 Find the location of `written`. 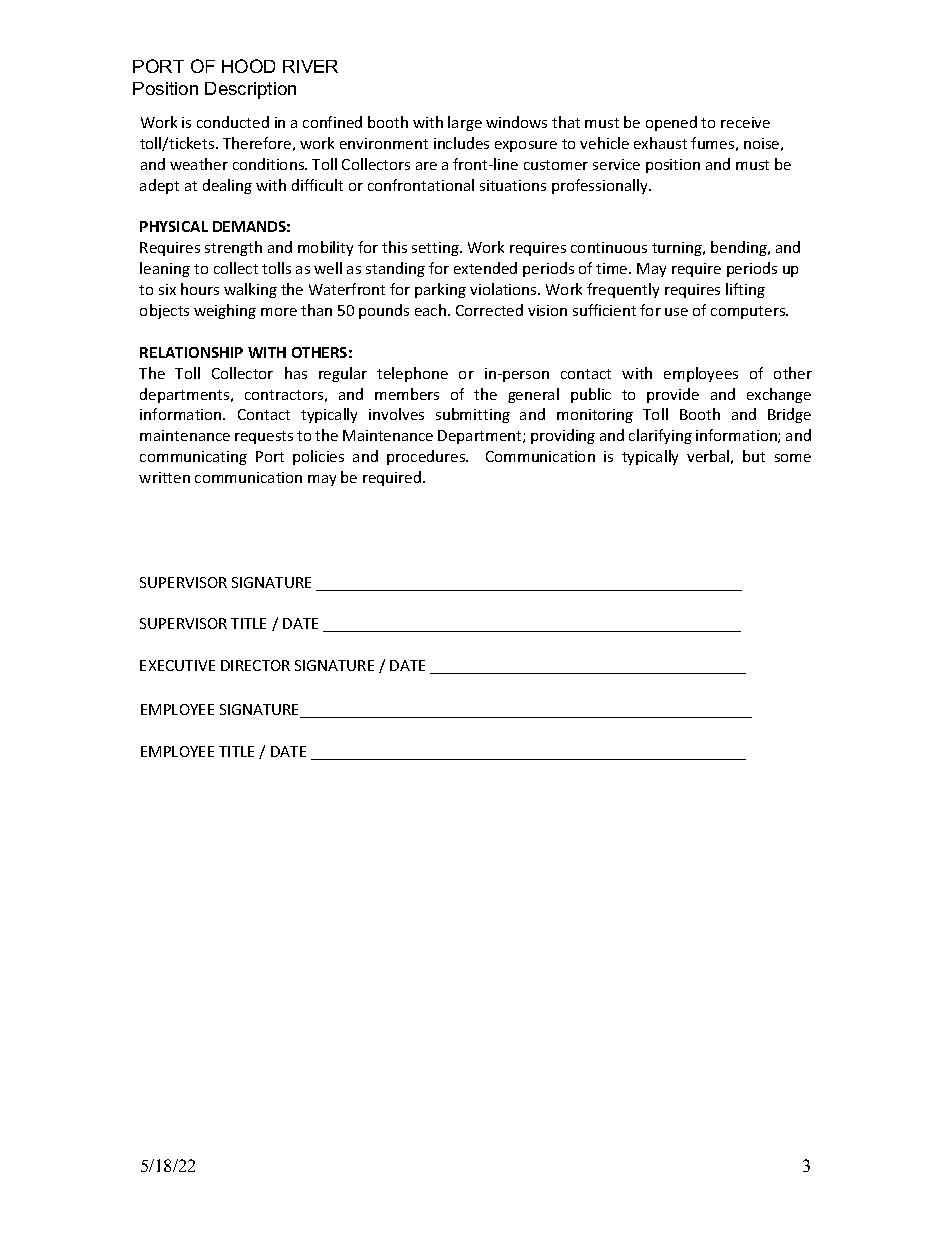

written is located at coordinates (164, 477).
